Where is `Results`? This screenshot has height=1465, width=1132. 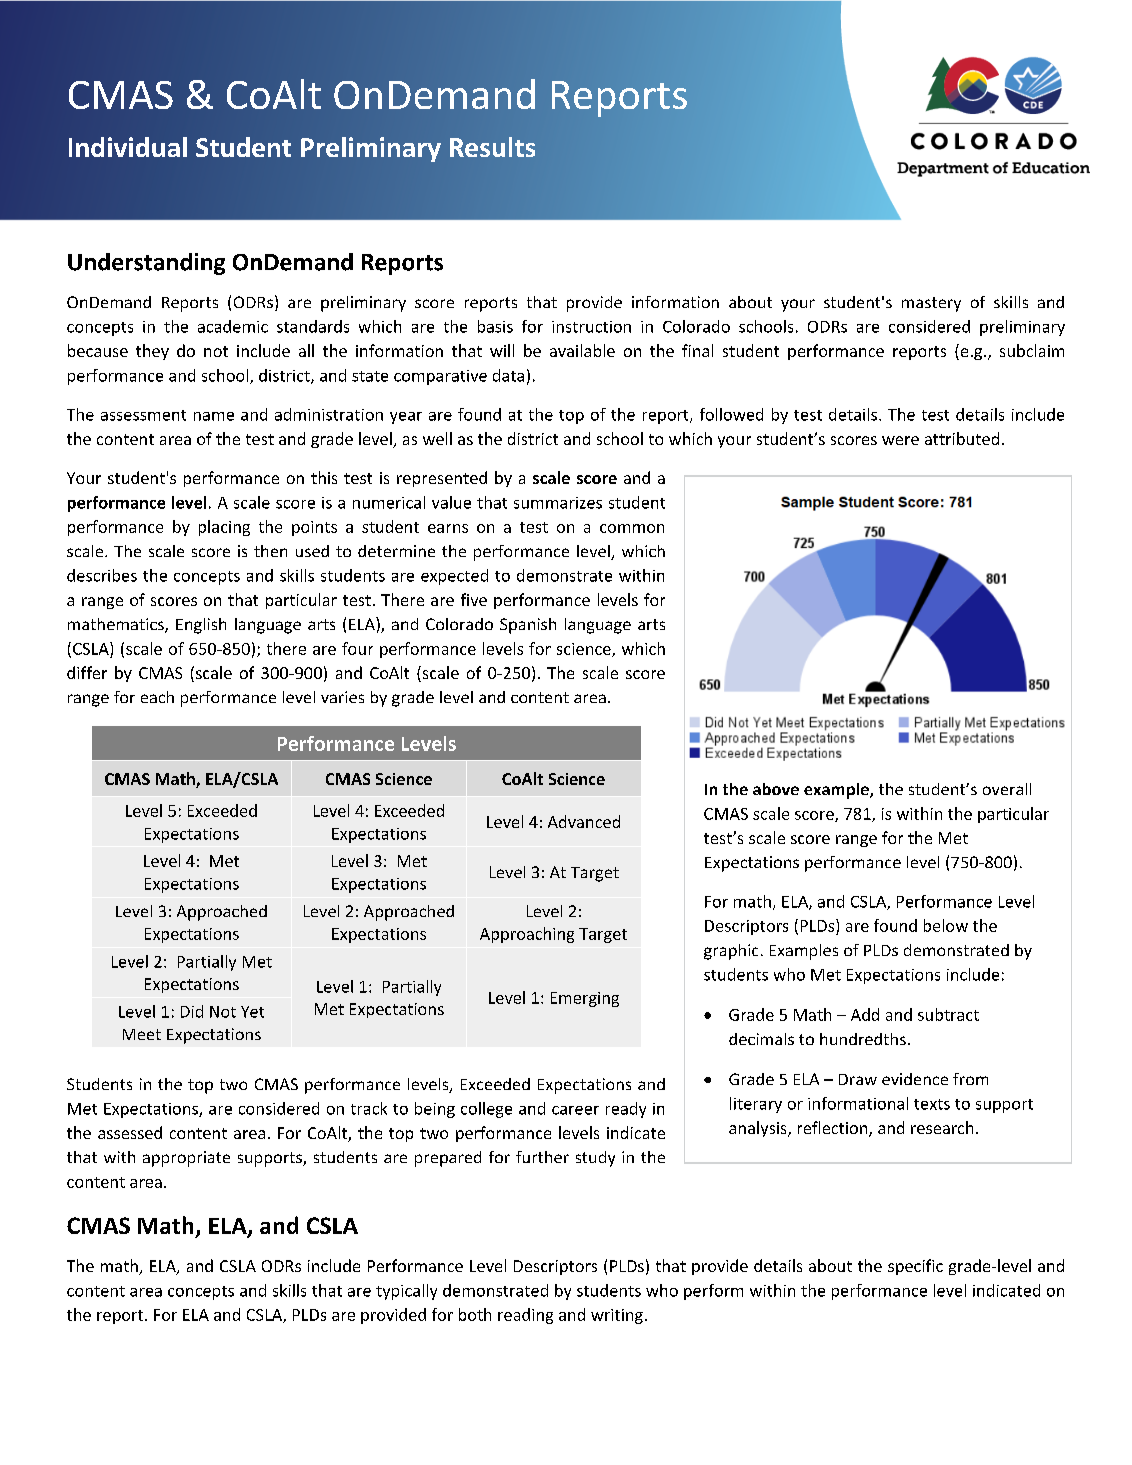 Results is located at coordinates (492, 147).
